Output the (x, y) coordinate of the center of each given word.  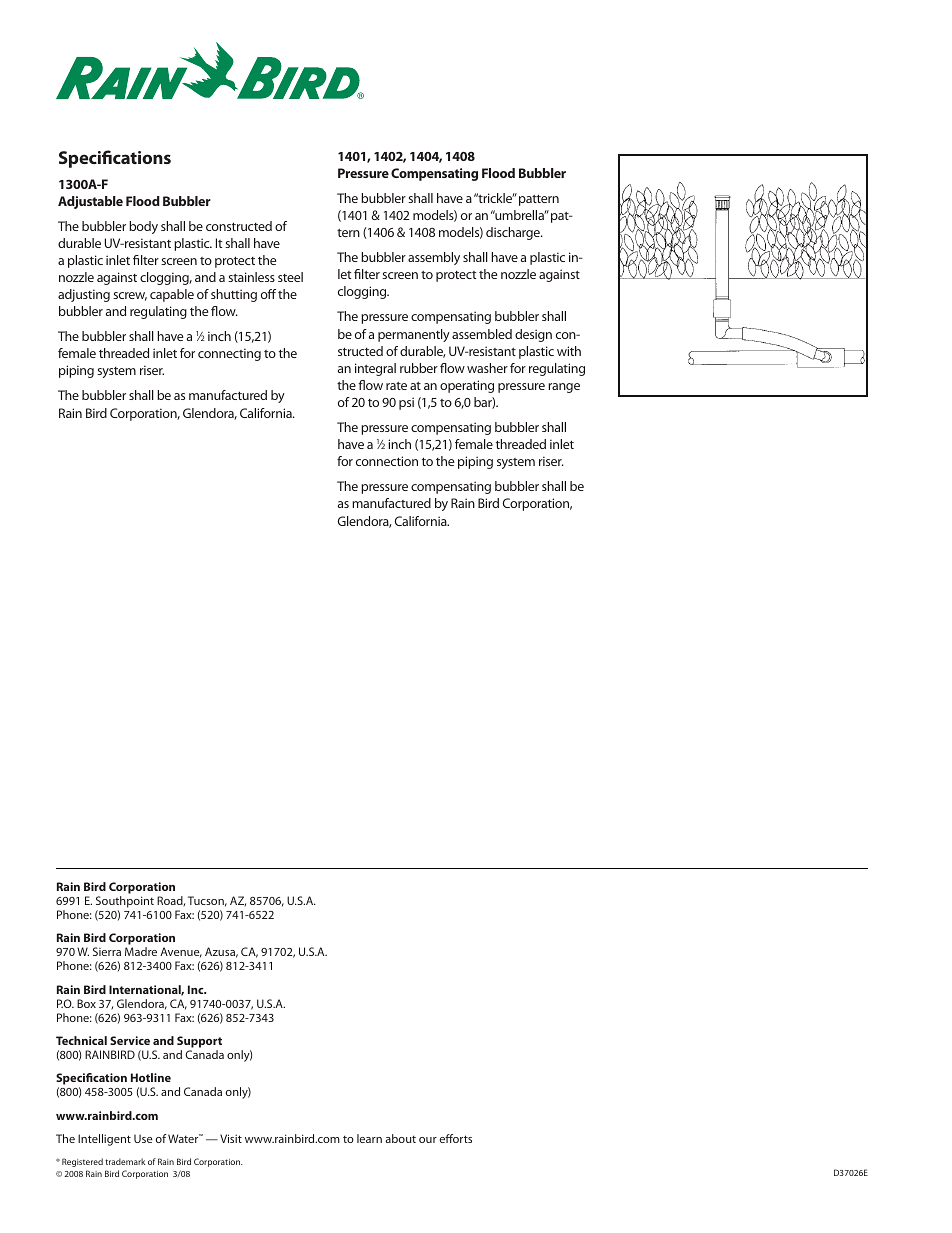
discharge (514, 233)
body (143, 227)
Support (199, 1042)
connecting (229, 354)
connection (387, 461)
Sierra (107, 951)
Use (143, 1138)
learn (369, 1138)
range (564, 388)
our (428, 1140)
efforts (456, 1138)
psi (406, 403)
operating (467, 386)
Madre (141, 951)
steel (290, 277)
